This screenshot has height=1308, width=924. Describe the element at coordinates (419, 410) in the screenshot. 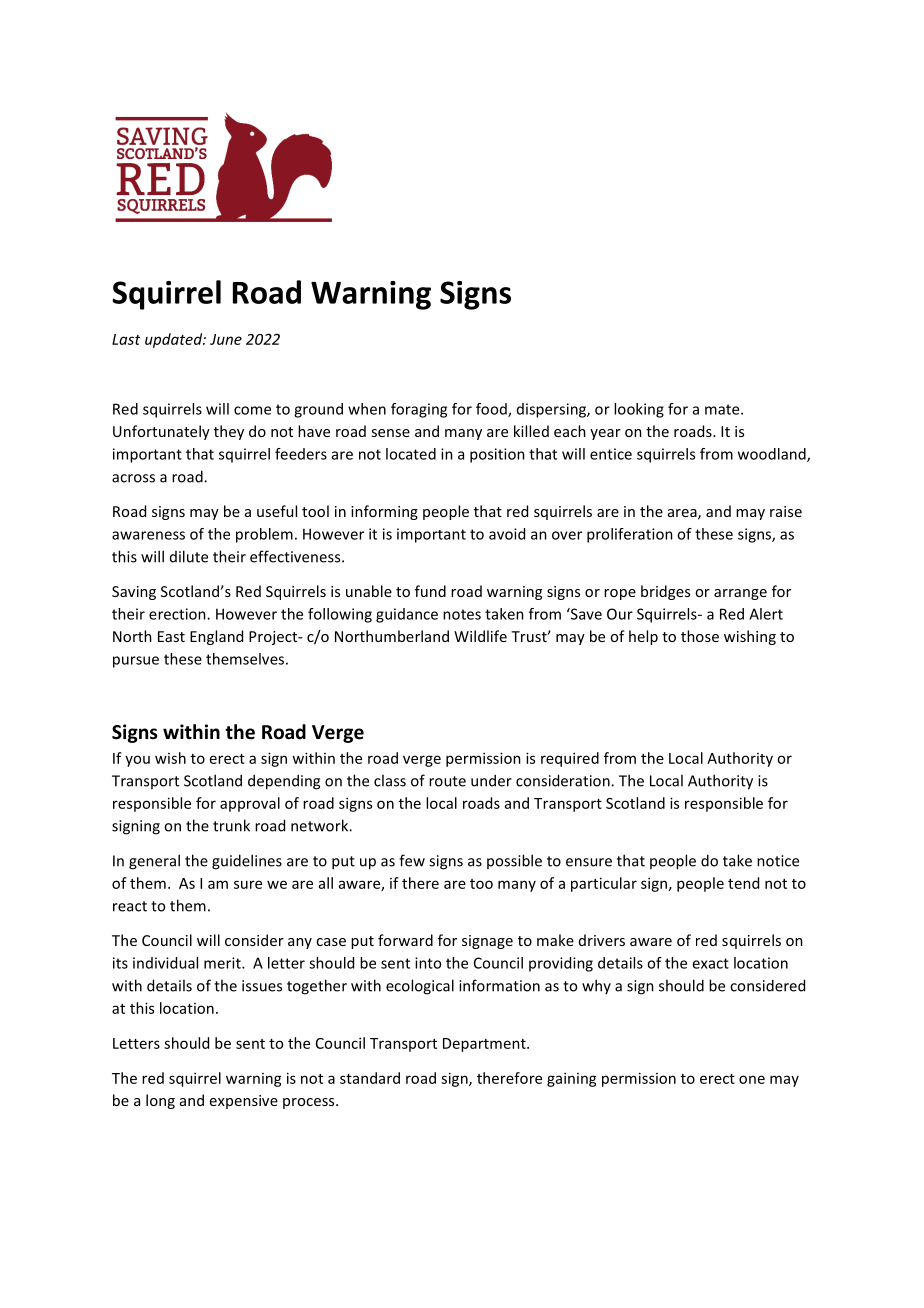

I see `foraging` at that location.
